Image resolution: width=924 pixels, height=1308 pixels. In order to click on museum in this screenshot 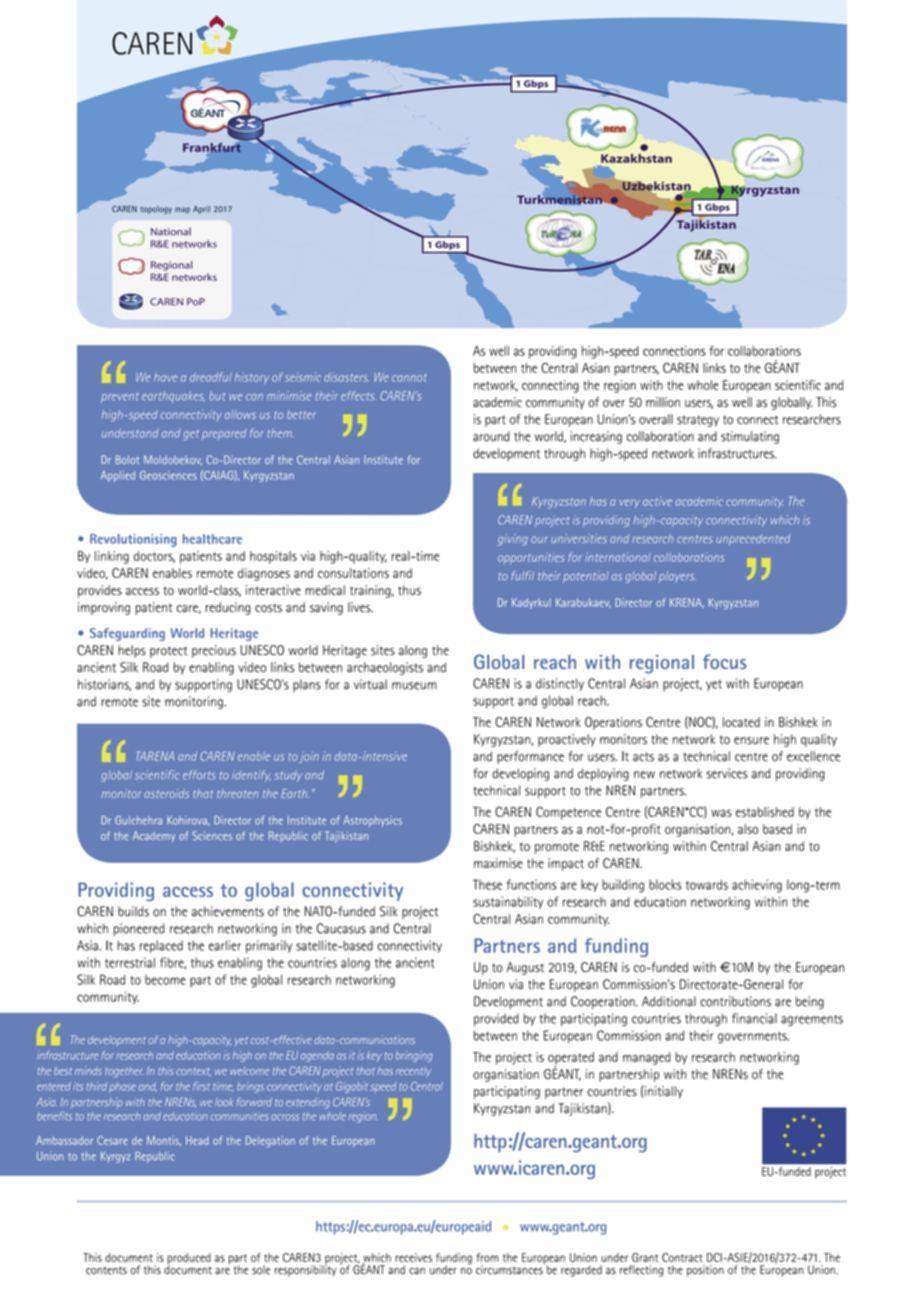, I will do `click(414, 686)`.
